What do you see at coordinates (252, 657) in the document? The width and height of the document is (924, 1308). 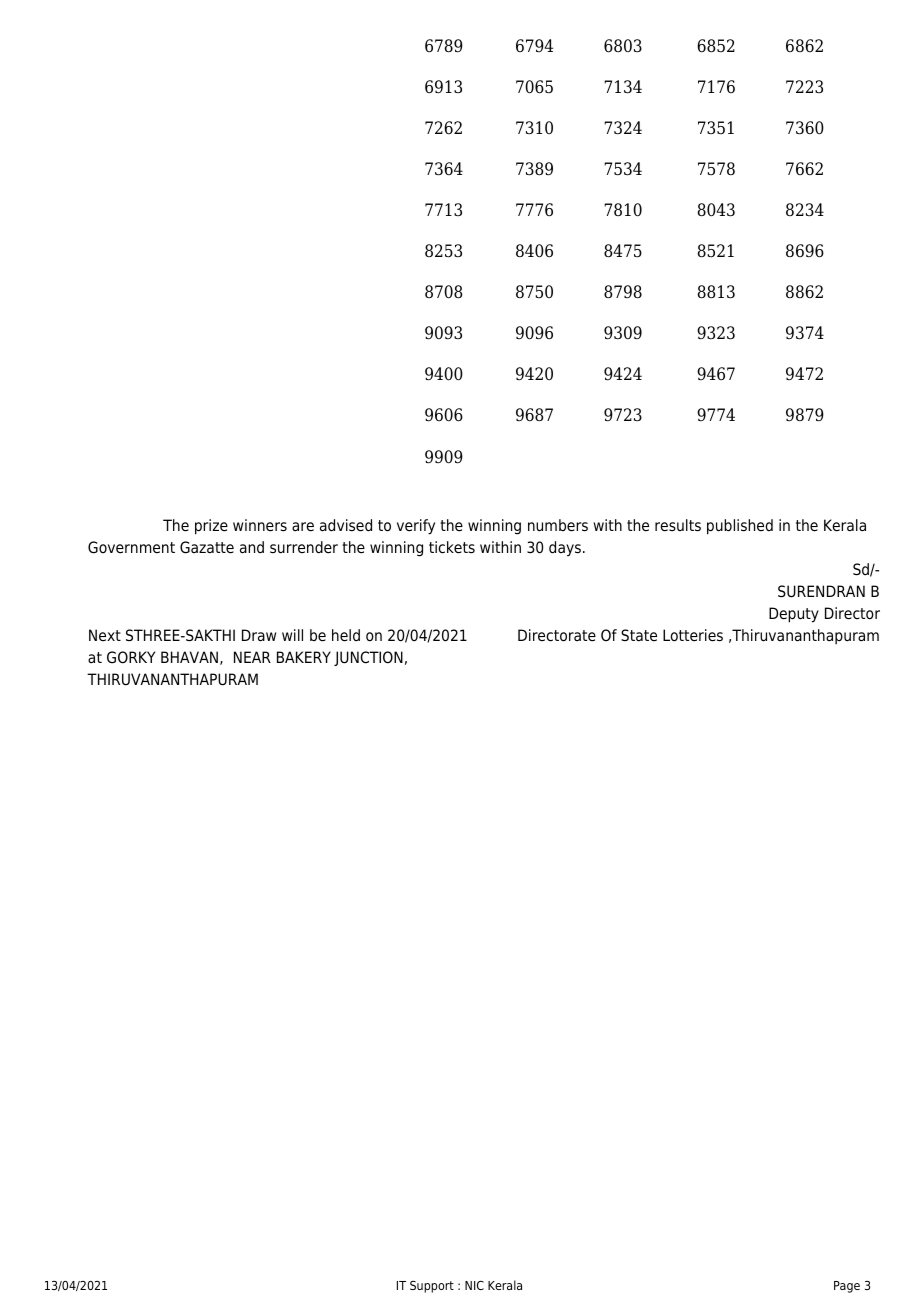 I see `NEAR` at bounding box center [252, 657].
